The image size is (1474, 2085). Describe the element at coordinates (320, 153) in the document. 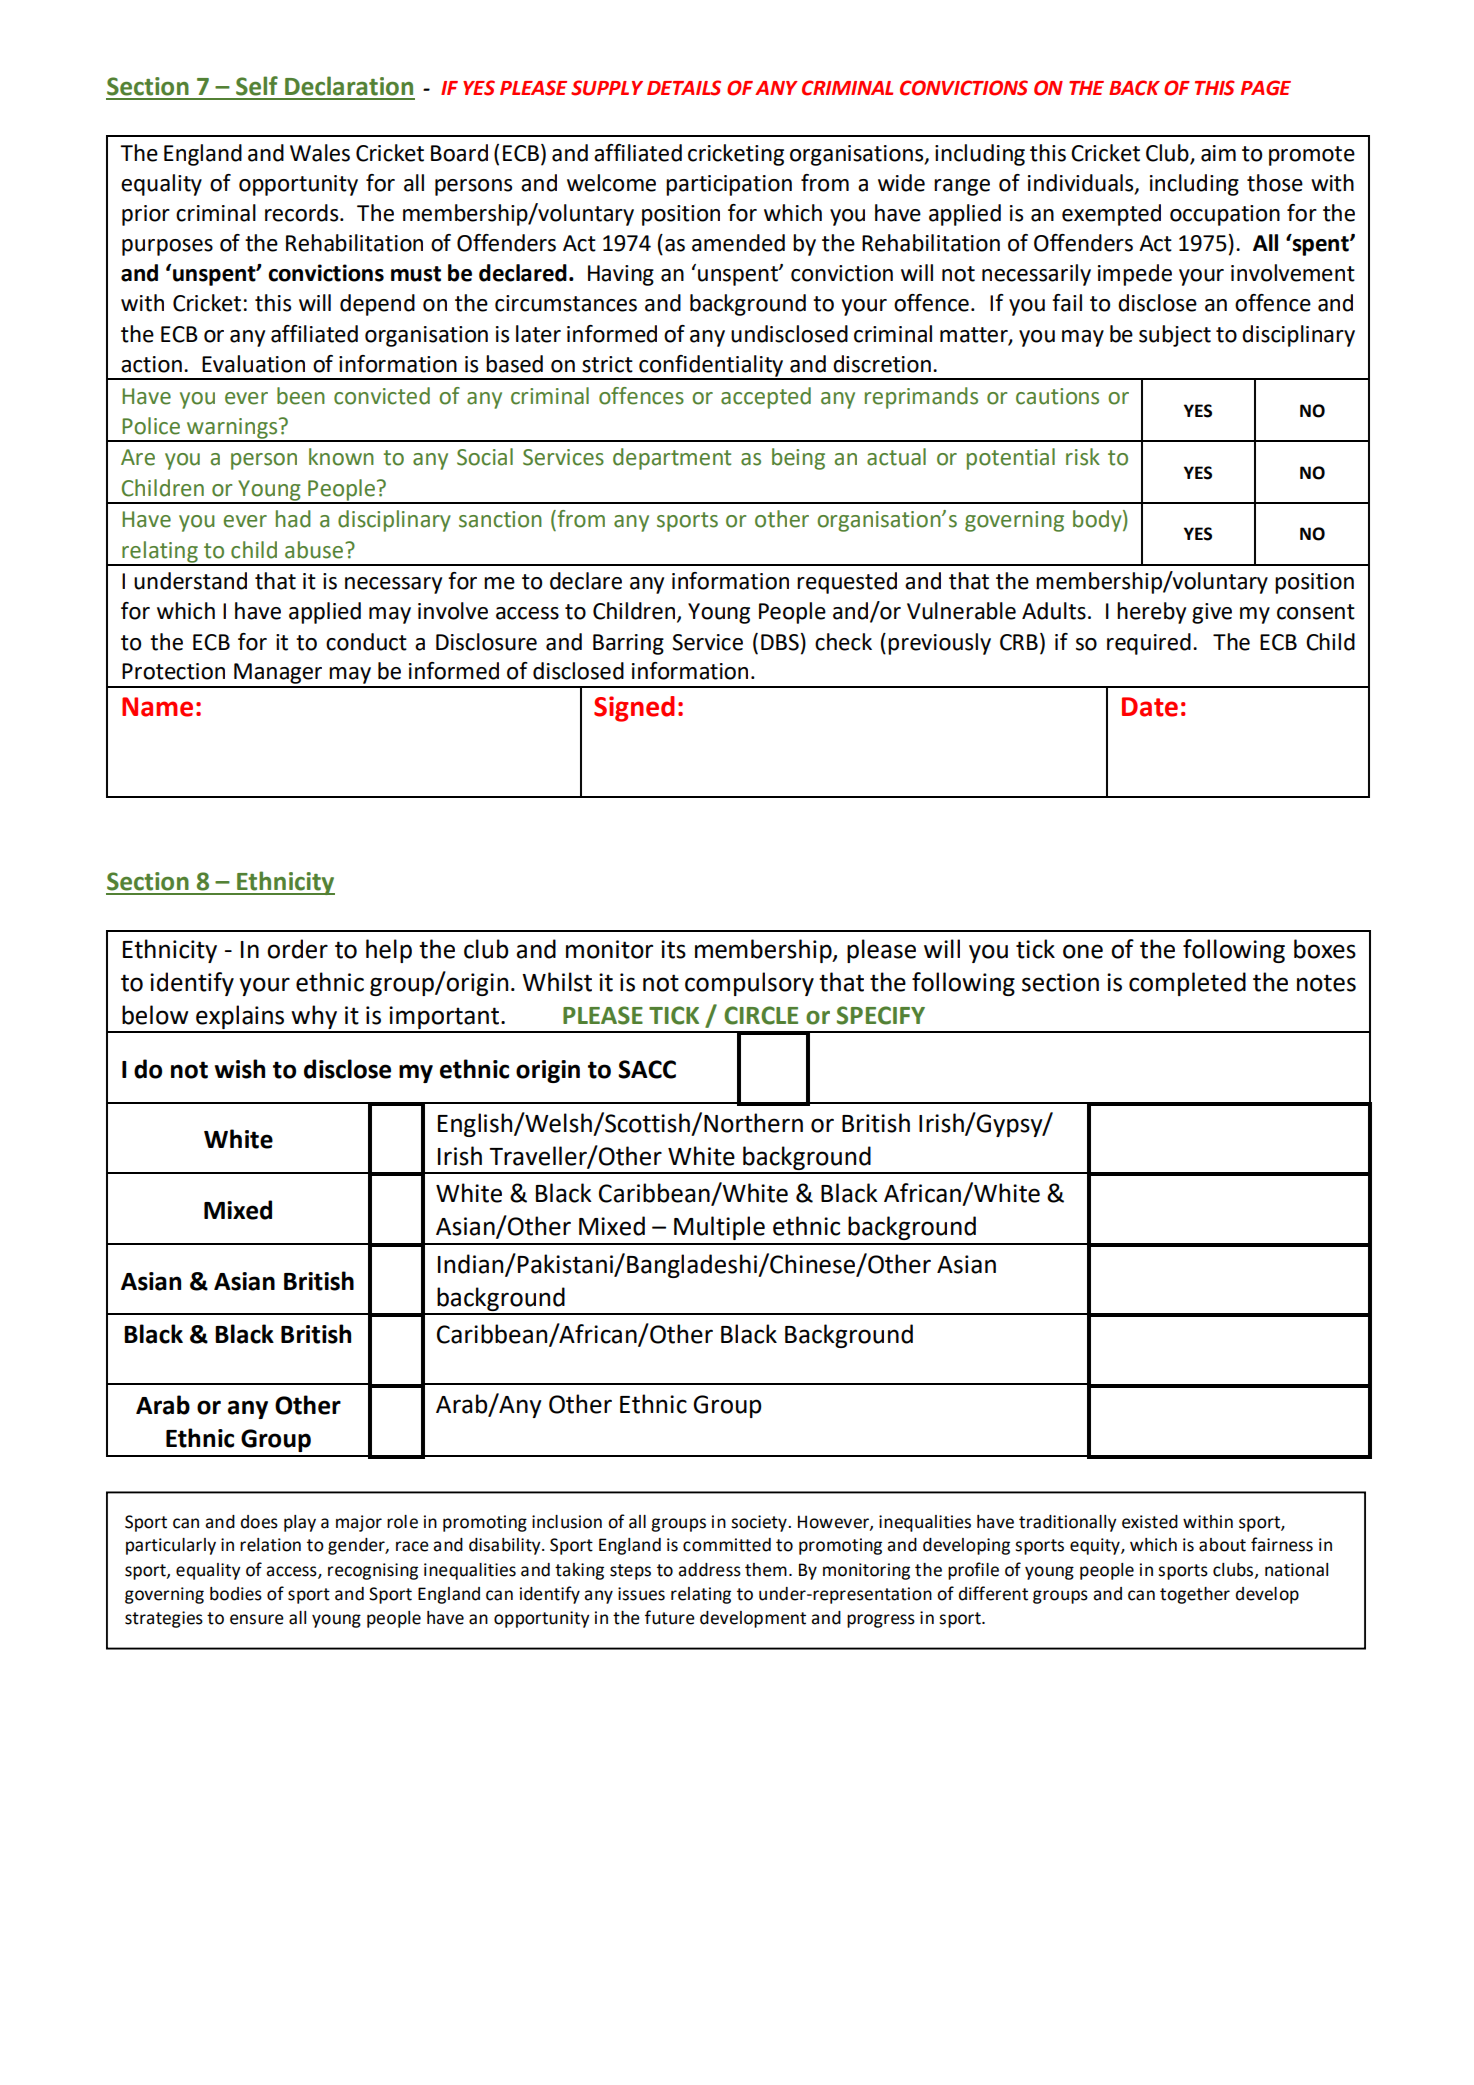

I see `Wales` at that location.
